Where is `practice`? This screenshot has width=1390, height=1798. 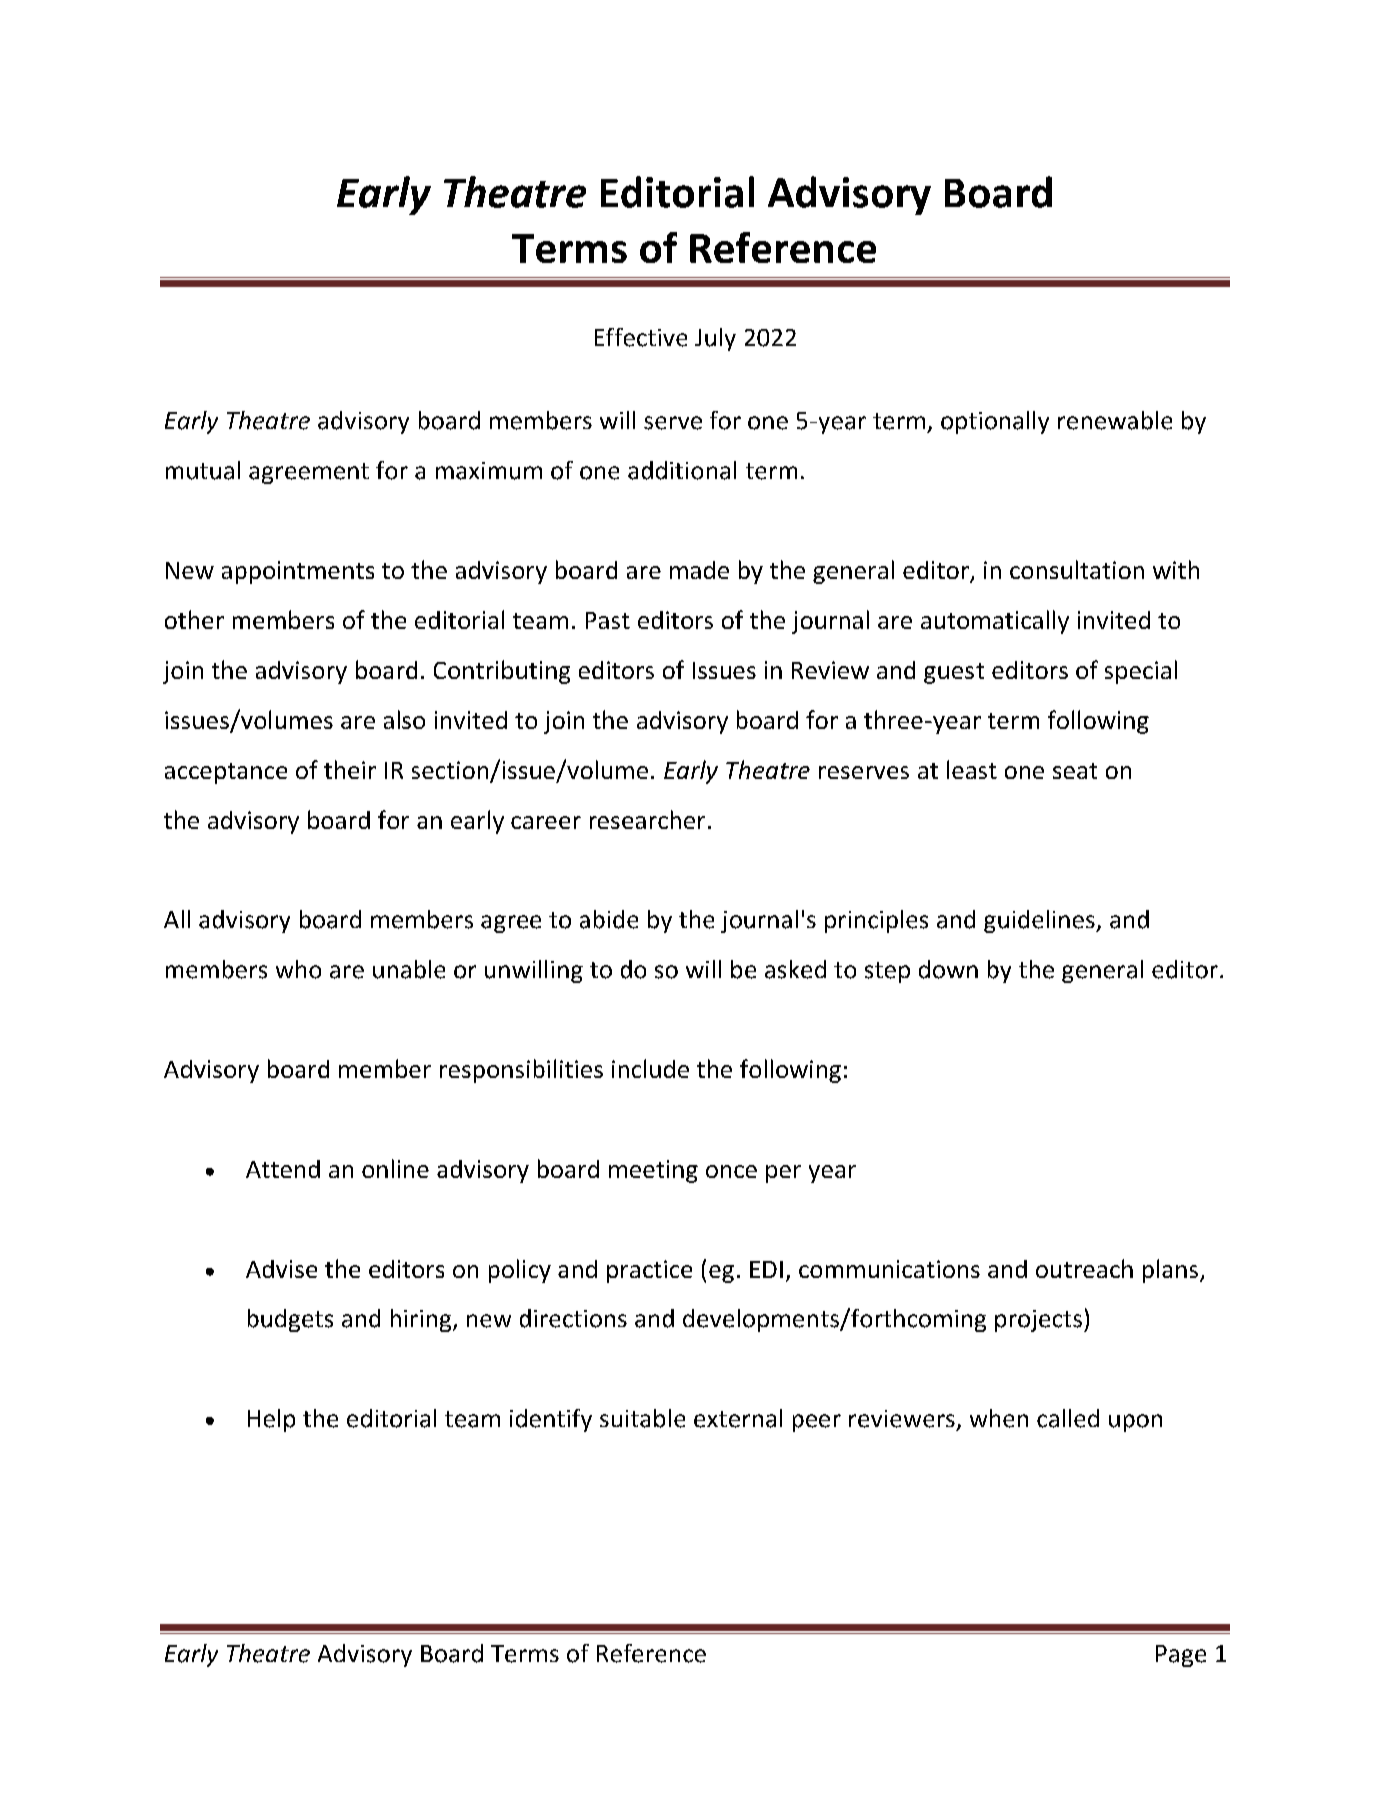
practice is located at coordinates (649, 1271).
